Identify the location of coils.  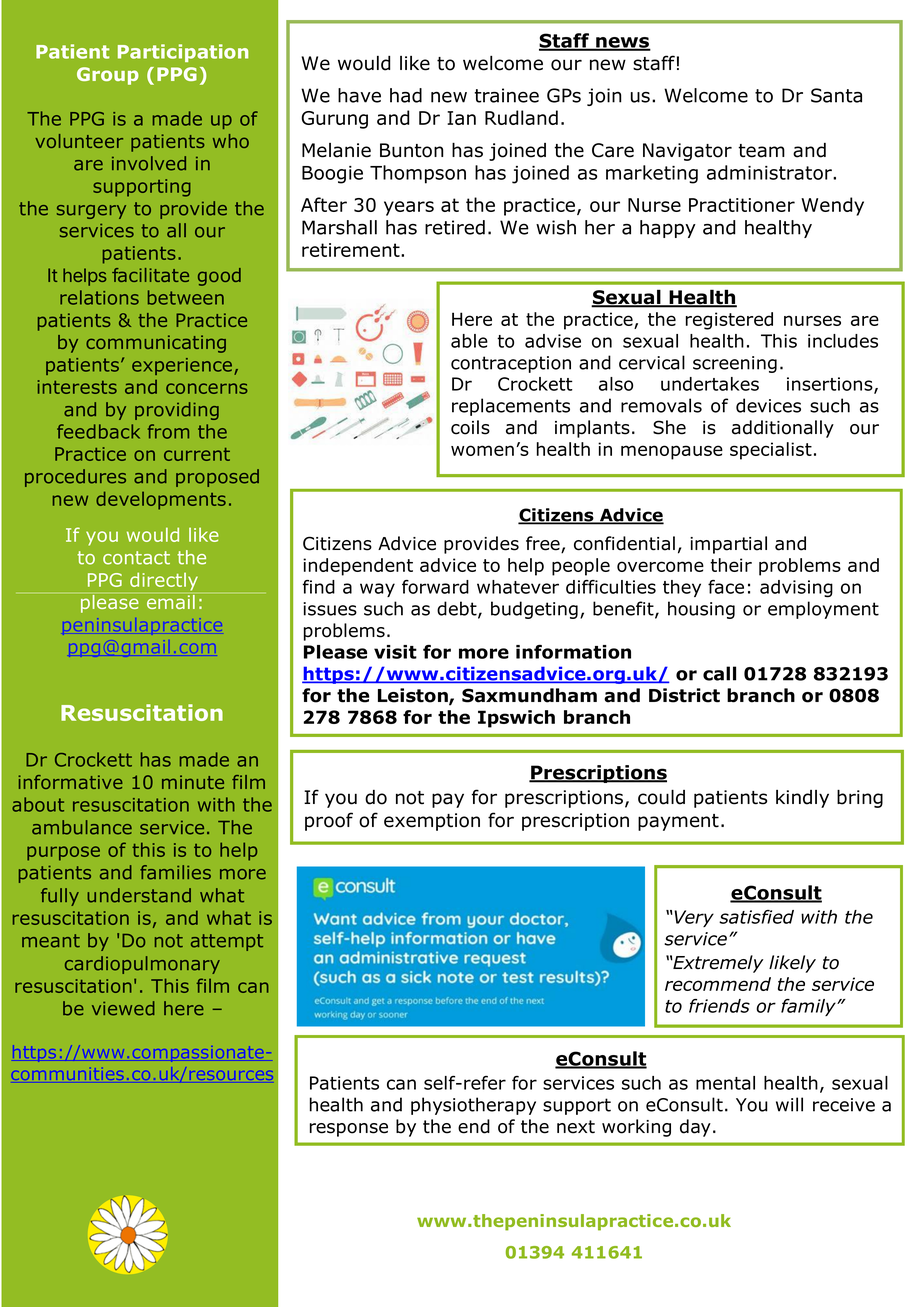
(470, 427).
